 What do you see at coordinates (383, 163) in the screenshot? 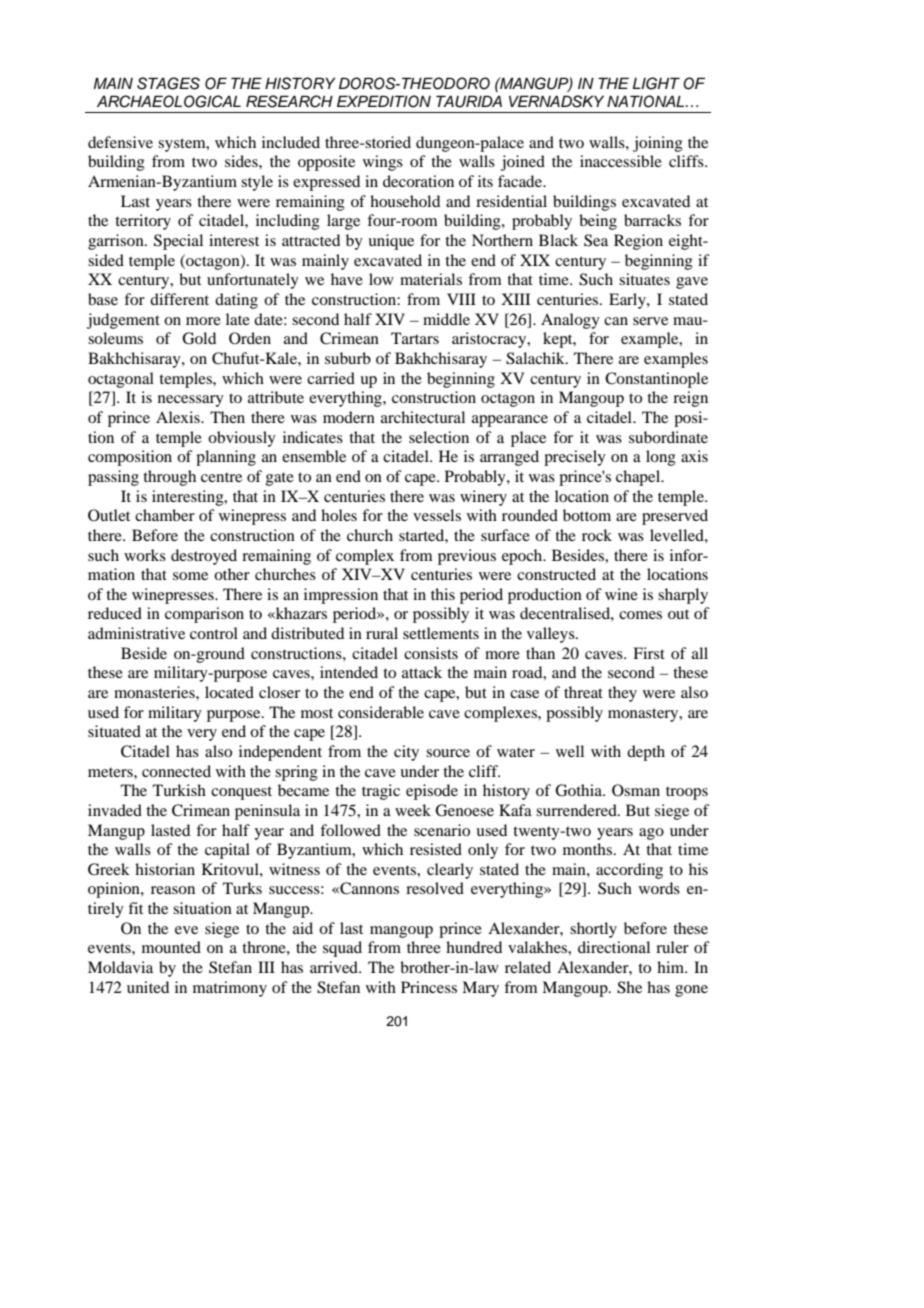
I see `wings` at bounding box center [383, 163].
